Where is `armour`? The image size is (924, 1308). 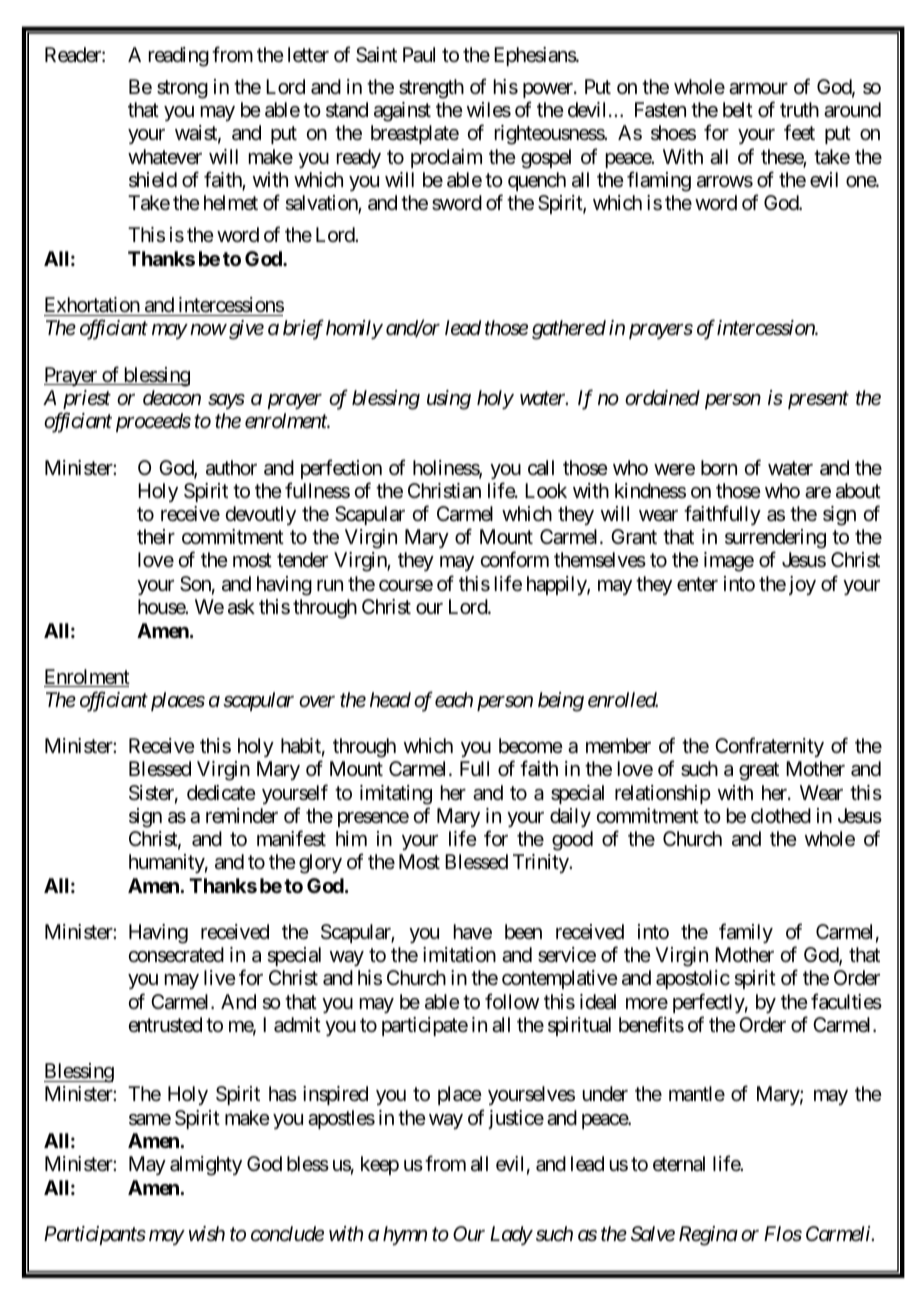 armour is located at coordinates (758, 89).
